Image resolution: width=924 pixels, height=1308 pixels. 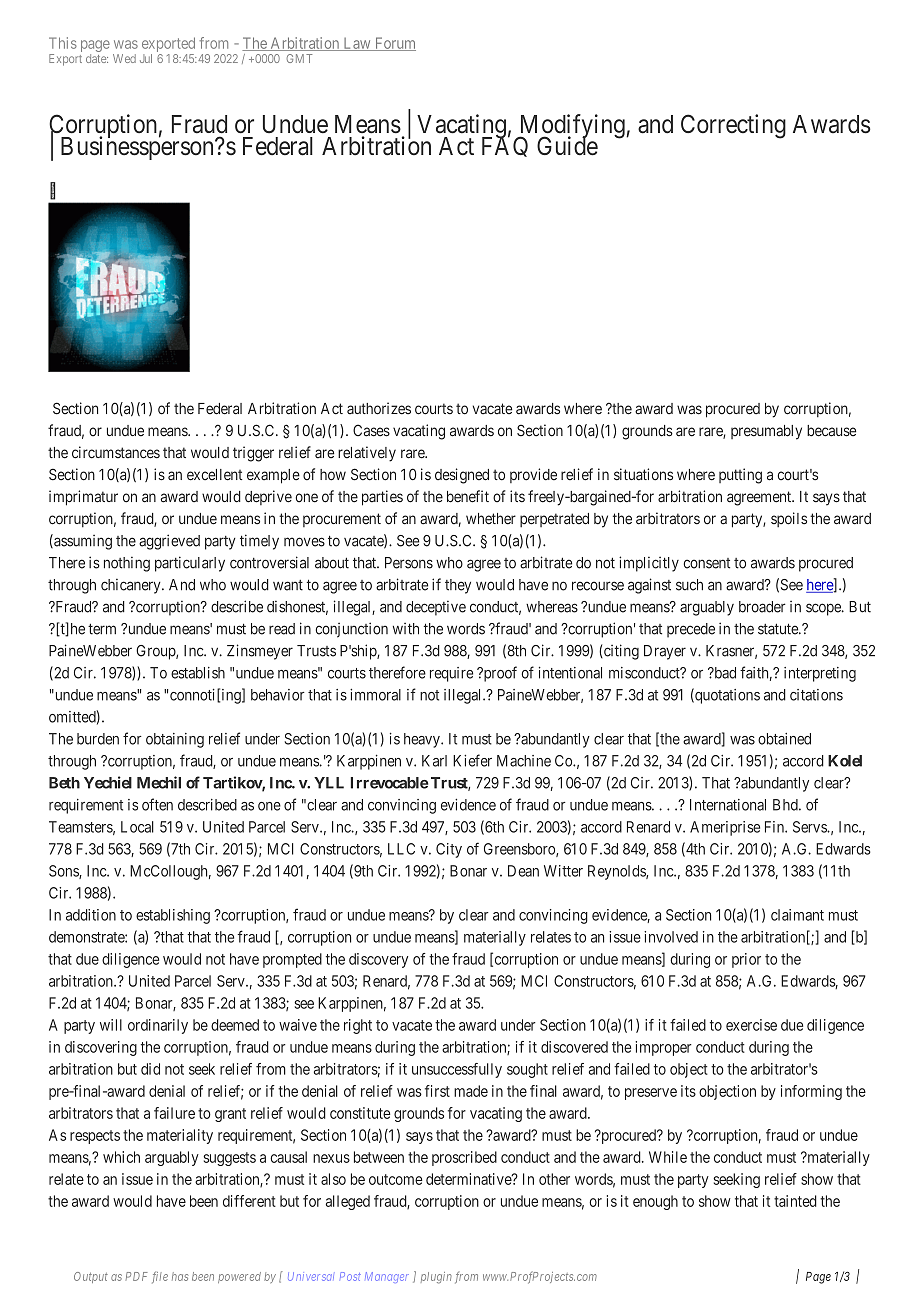 I want to click on Jul, so click(x=146, y=58).
